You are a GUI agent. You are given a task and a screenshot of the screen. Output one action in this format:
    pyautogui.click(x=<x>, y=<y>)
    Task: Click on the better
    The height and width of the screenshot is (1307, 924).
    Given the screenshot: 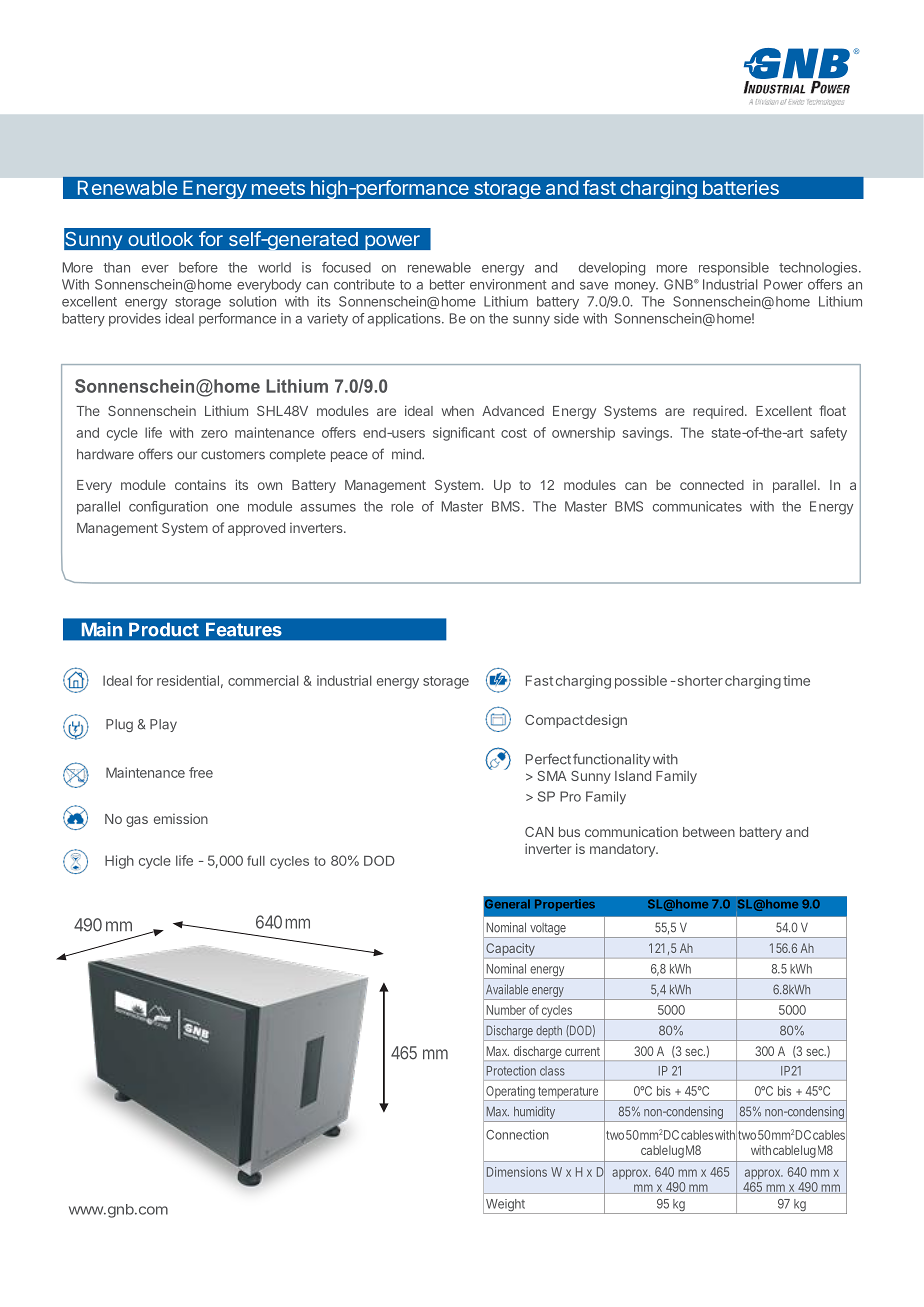 What is the action you would take?
    pyautogui.click(x=447, y=284)
